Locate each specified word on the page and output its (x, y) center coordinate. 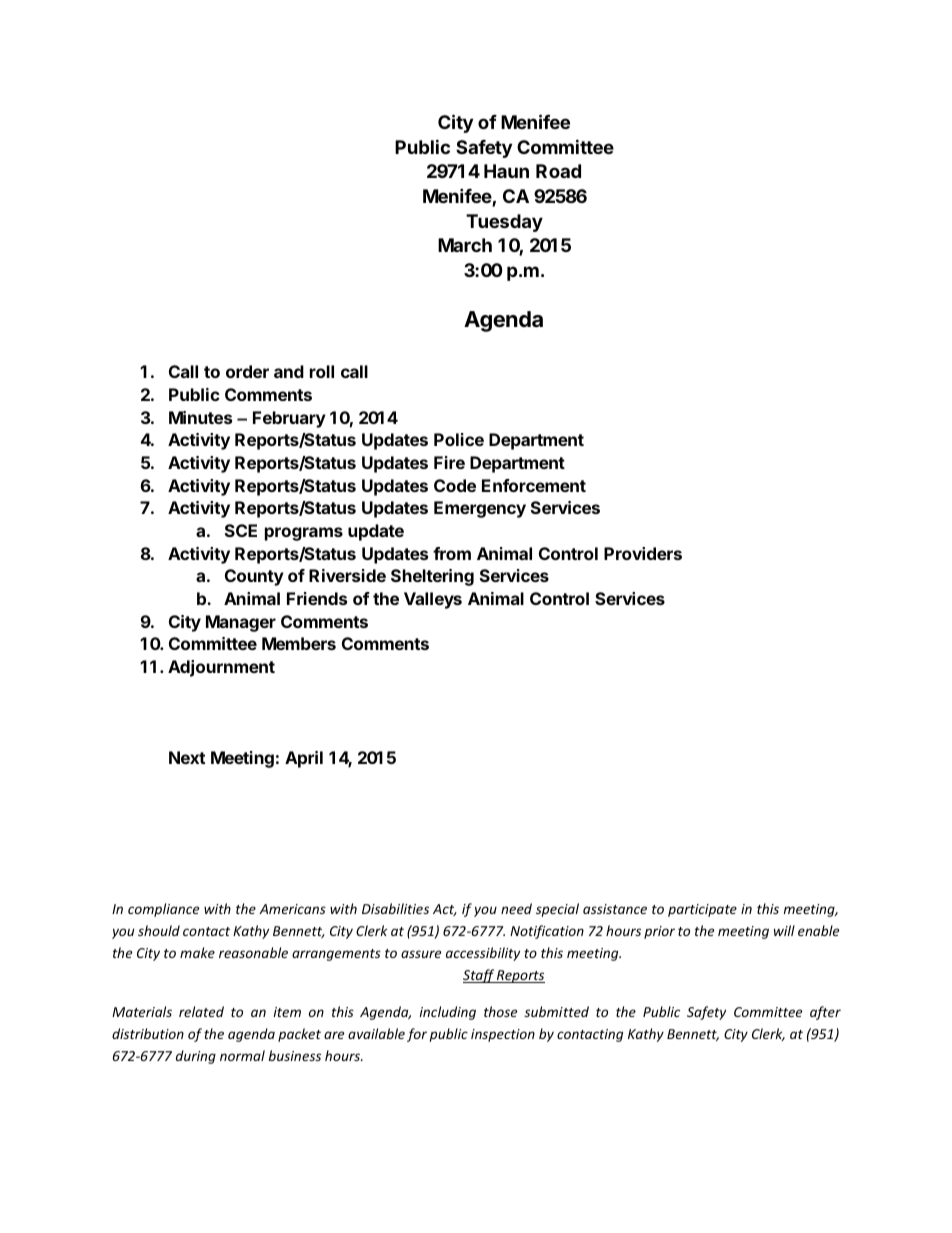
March (465, 245)
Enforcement (534, 485)
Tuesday (504, 223)
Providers (643, 553)
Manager (241, 623)
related (201, 1011)
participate (702, 910)
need (516, 908)
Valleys (433, 600)
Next (187, 757)
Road (558, 171)
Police (459, 439)
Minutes (200, 417)
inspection (503, 1035)
